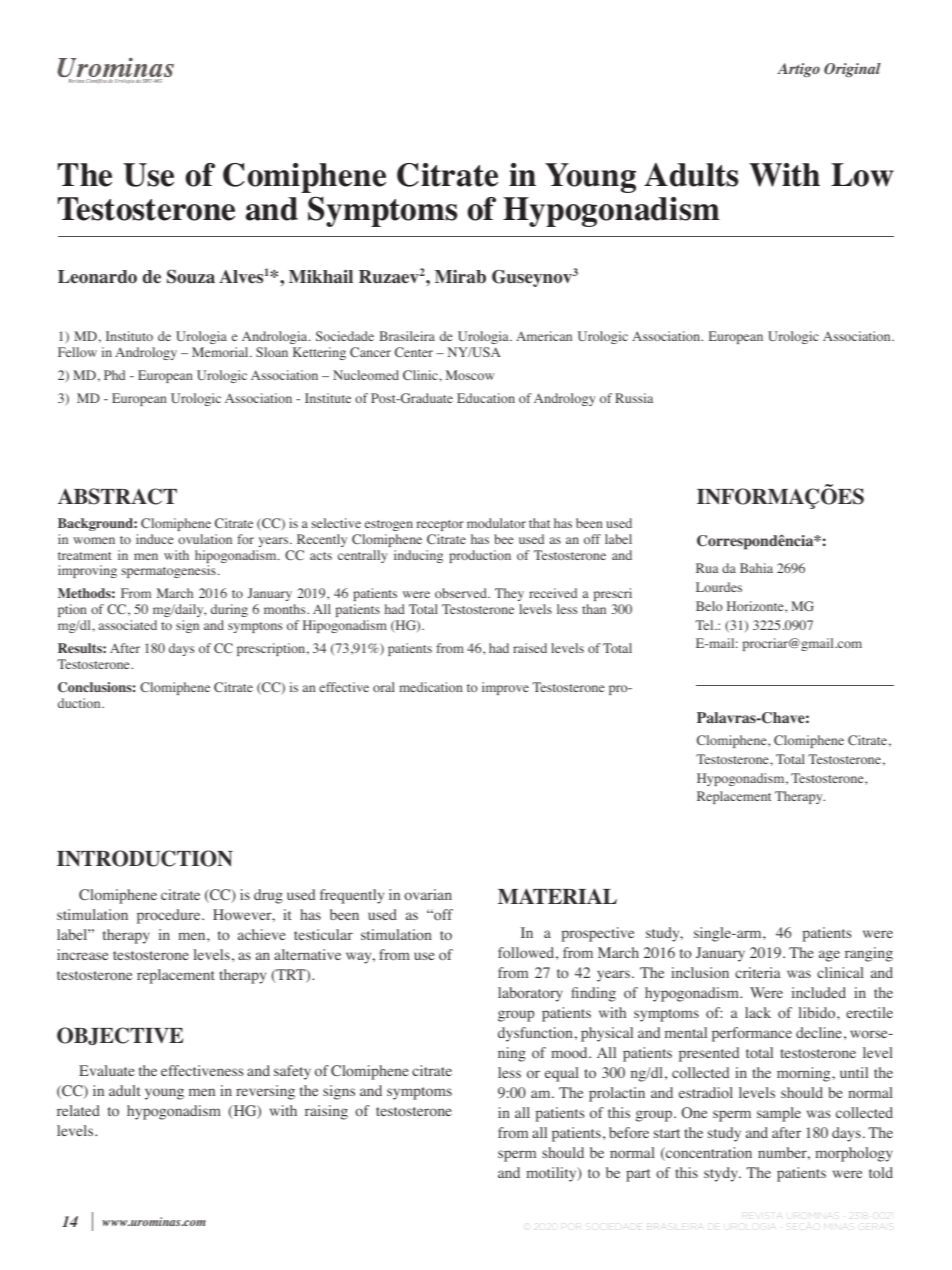  What do you see at coordinates (191, 276) in the page?
I see `Souza` at bounding box center [191, 276].
